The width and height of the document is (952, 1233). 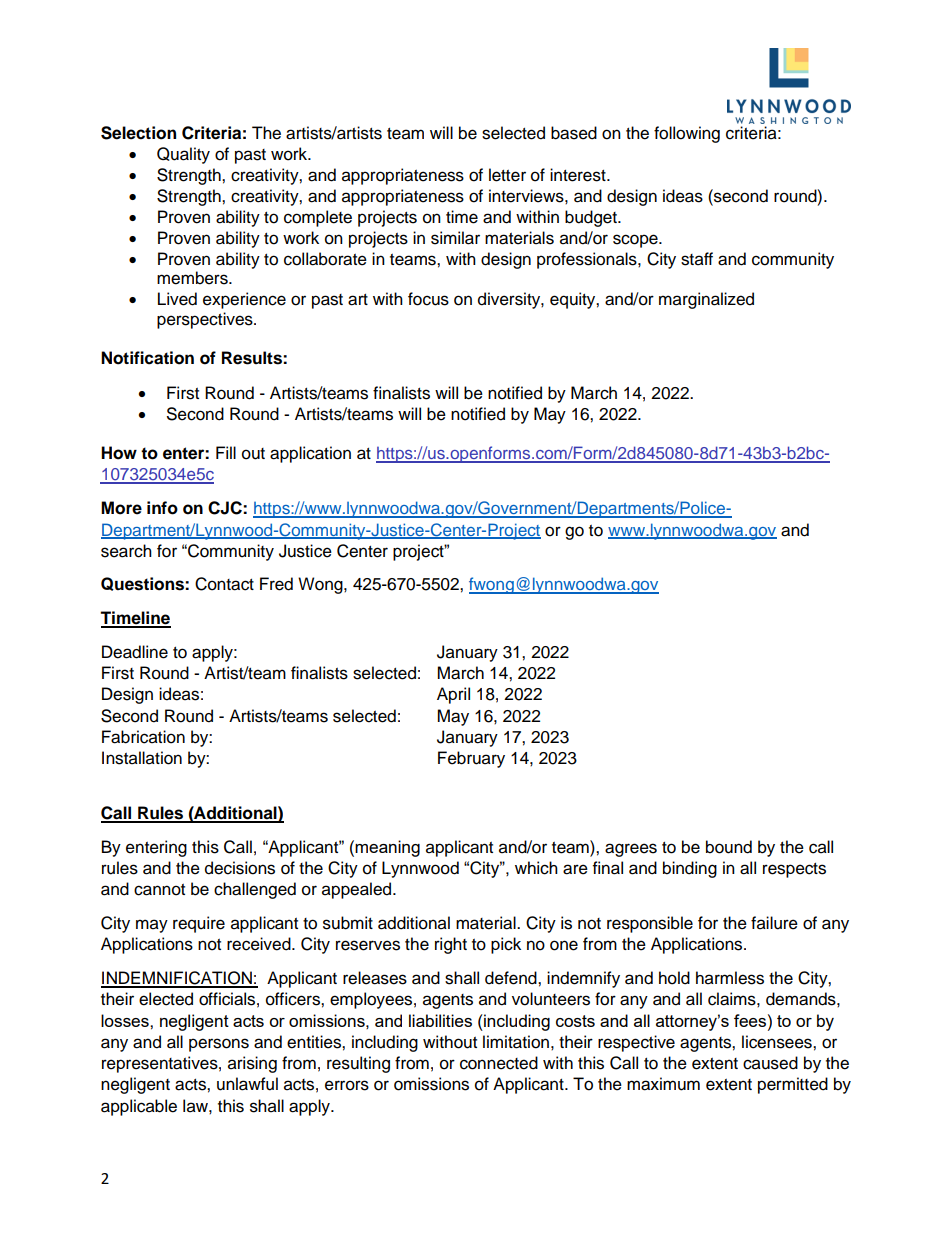 What do you see at coordinates (247, 1084) in the document?
I see `unlawful` at bounding box center [247, 1084].
